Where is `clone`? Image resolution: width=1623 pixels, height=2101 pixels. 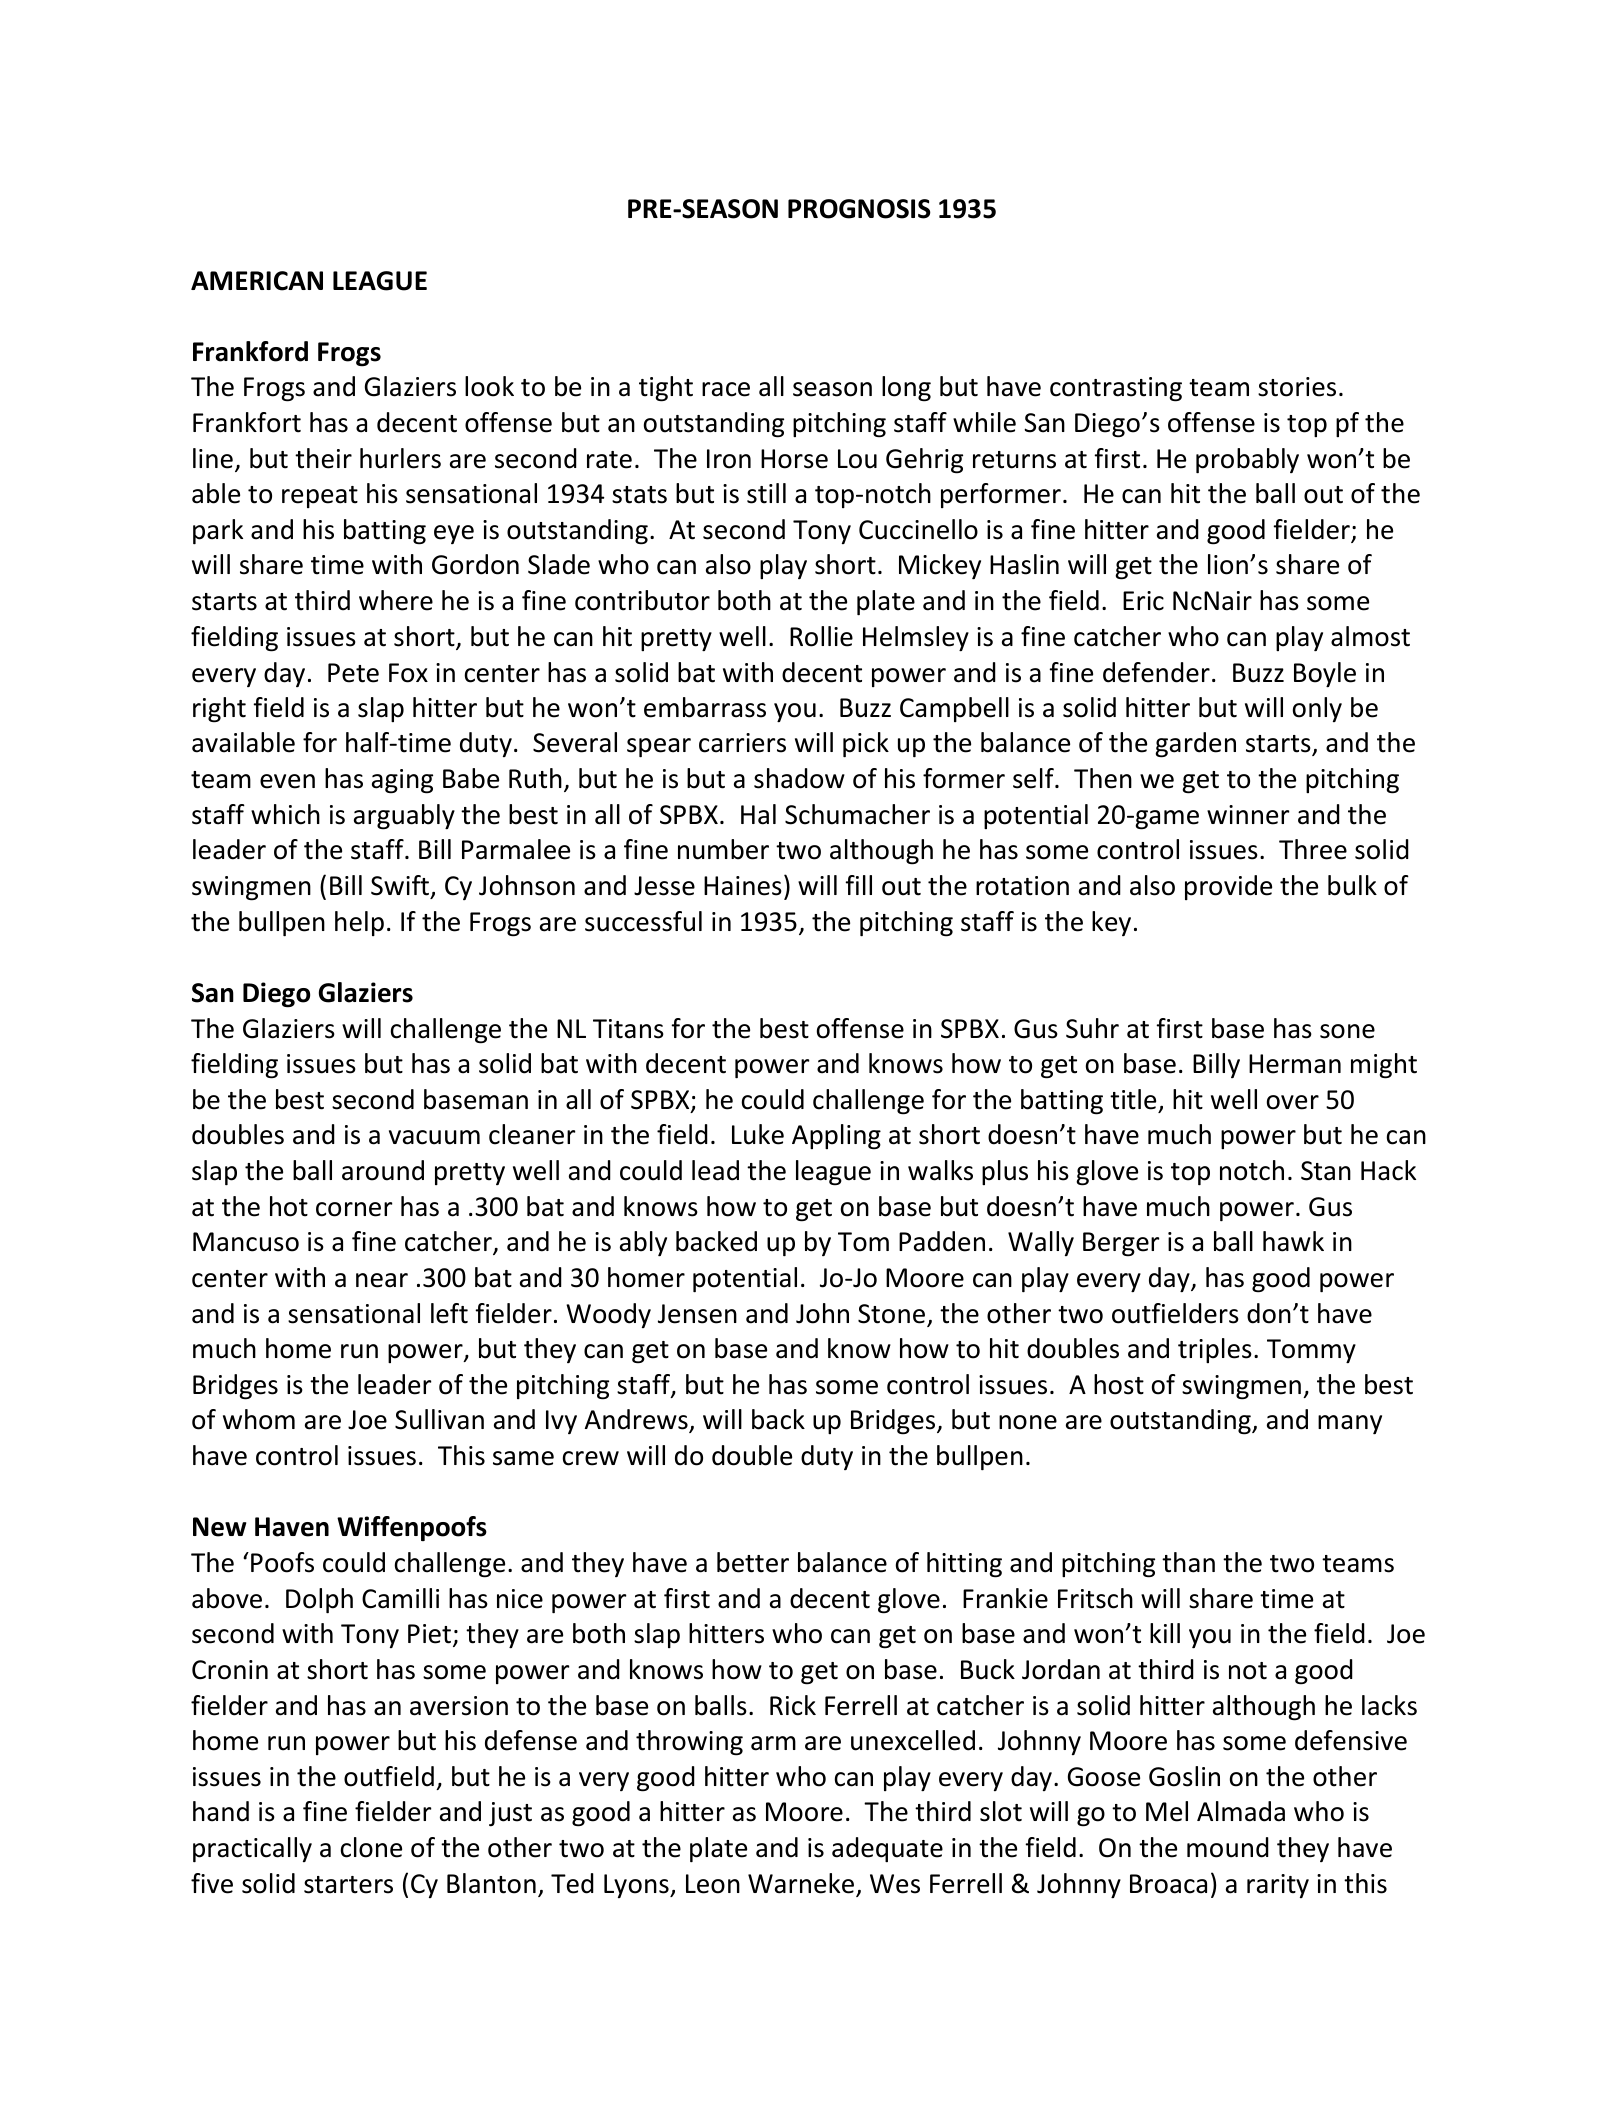 clone is located at coordinates (371, 1847).
